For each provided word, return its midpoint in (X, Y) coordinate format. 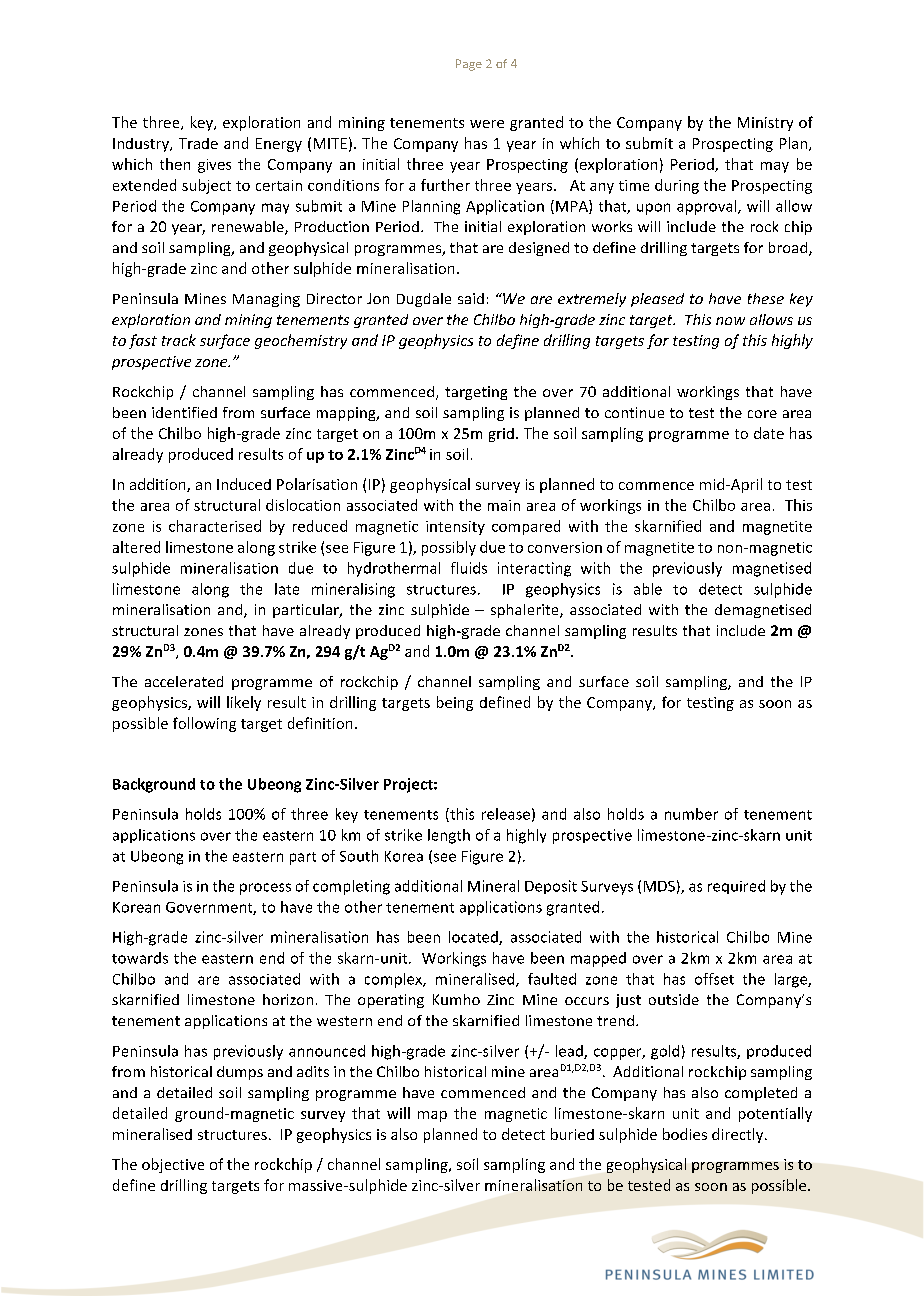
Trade (198, 143)
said (471, 298)
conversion (565, 547)
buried (572, 1134)
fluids (469, 568)
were (487, 124)
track (179, 340)
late (287, 589)
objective (173, 1165)
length (449, 836)
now (730, 321)
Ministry (765, 124)
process (265, 889)
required (736, 887)
